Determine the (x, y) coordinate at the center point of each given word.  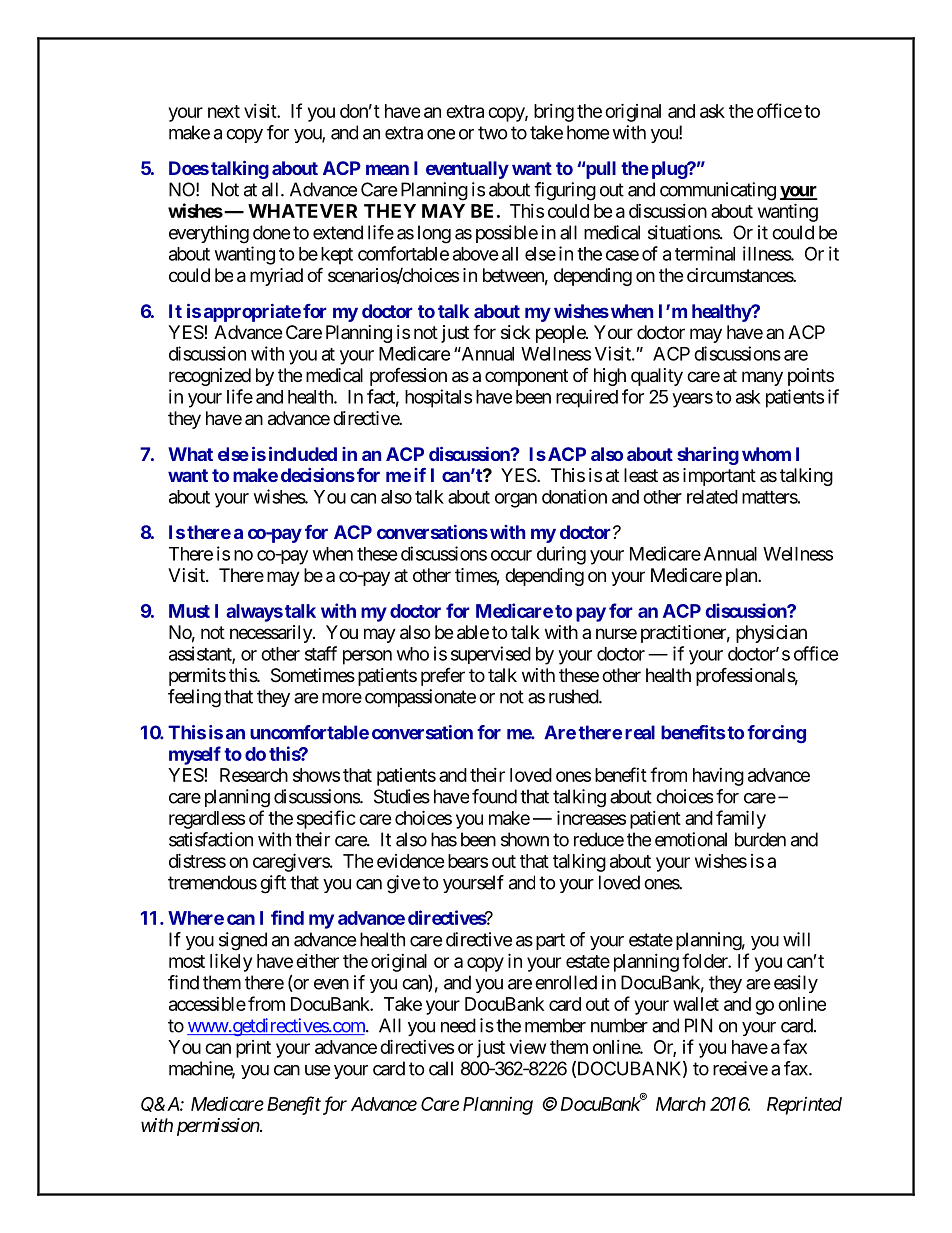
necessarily (272, 634)
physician (771, 634)
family (741, 819)
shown (525, 839)
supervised (491, 655)
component (526, 377)
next (224, 111)
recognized (210, 377)
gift (273, 884)
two (493, 133)
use (317, 1070)
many (762, 378)
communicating (718, 191)
